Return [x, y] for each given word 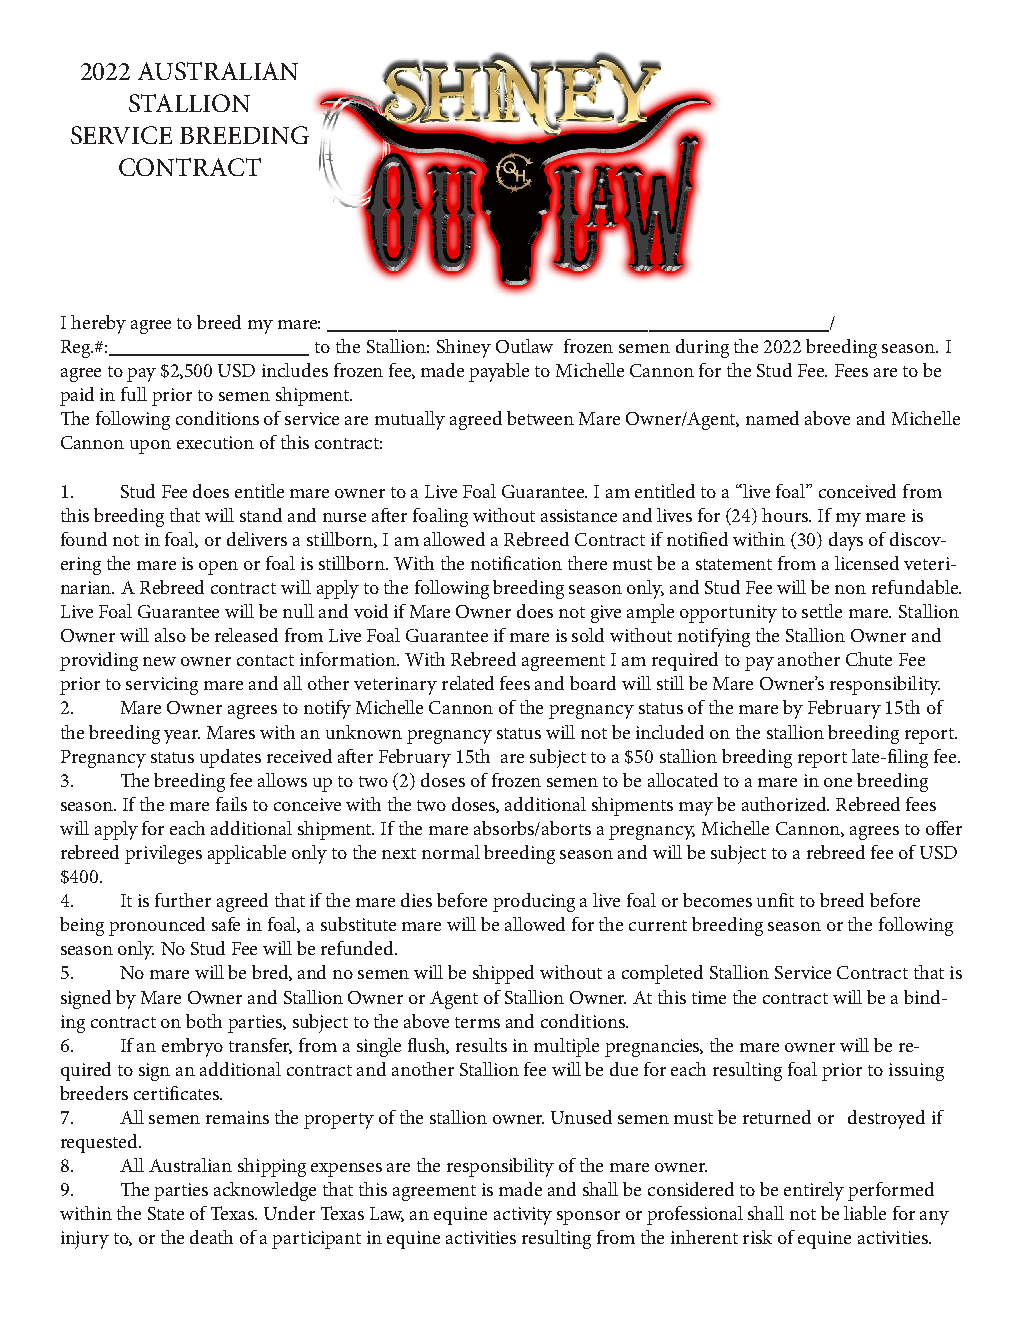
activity [523, 1216]
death [211, 1237]
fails [231, 804]
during [702, 348]
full [134, 394]
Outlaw [524, 346]
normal [451, 852]
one [838, 782]
